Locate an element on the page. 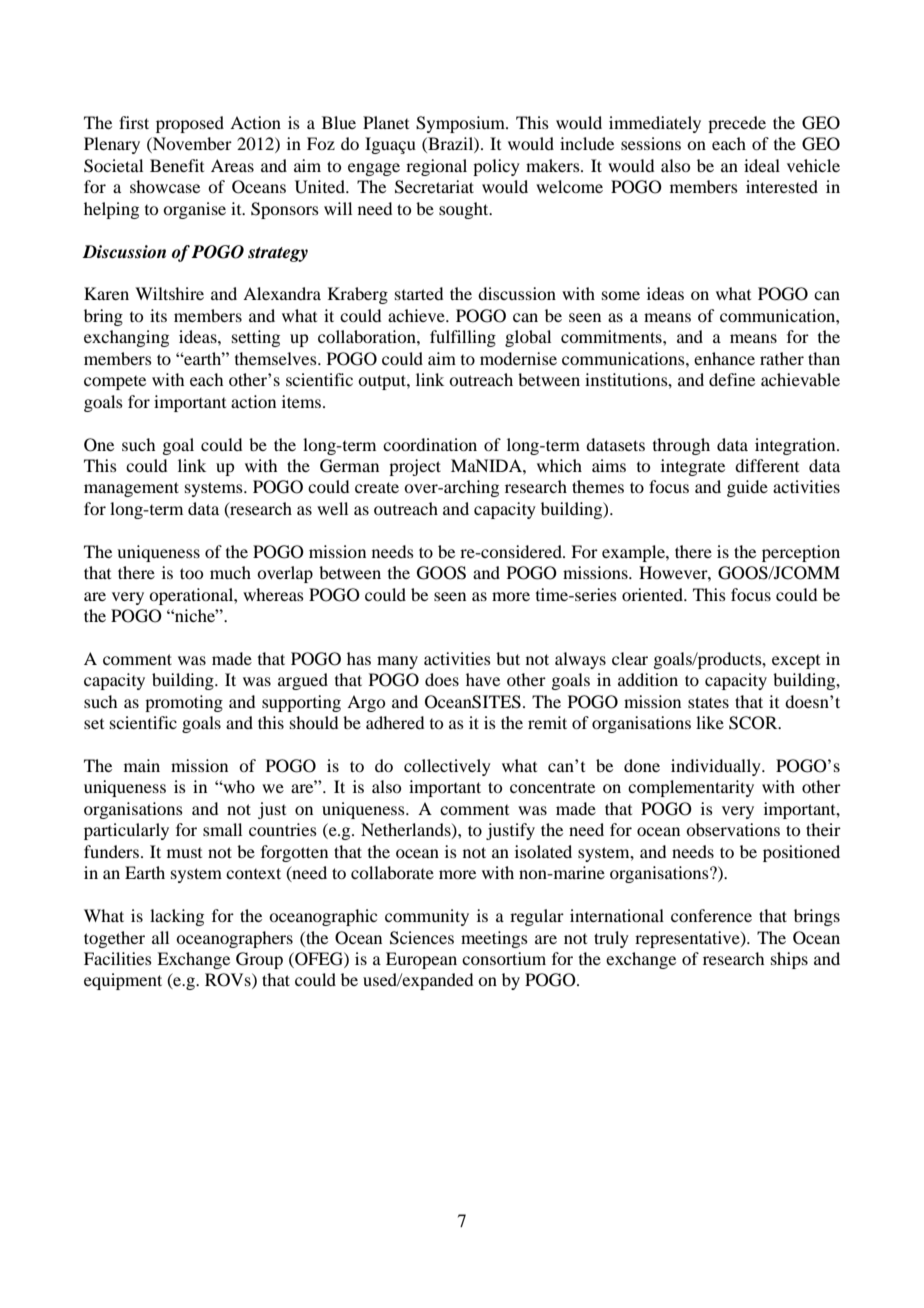  ideal is located at coordinates (762, 165).
